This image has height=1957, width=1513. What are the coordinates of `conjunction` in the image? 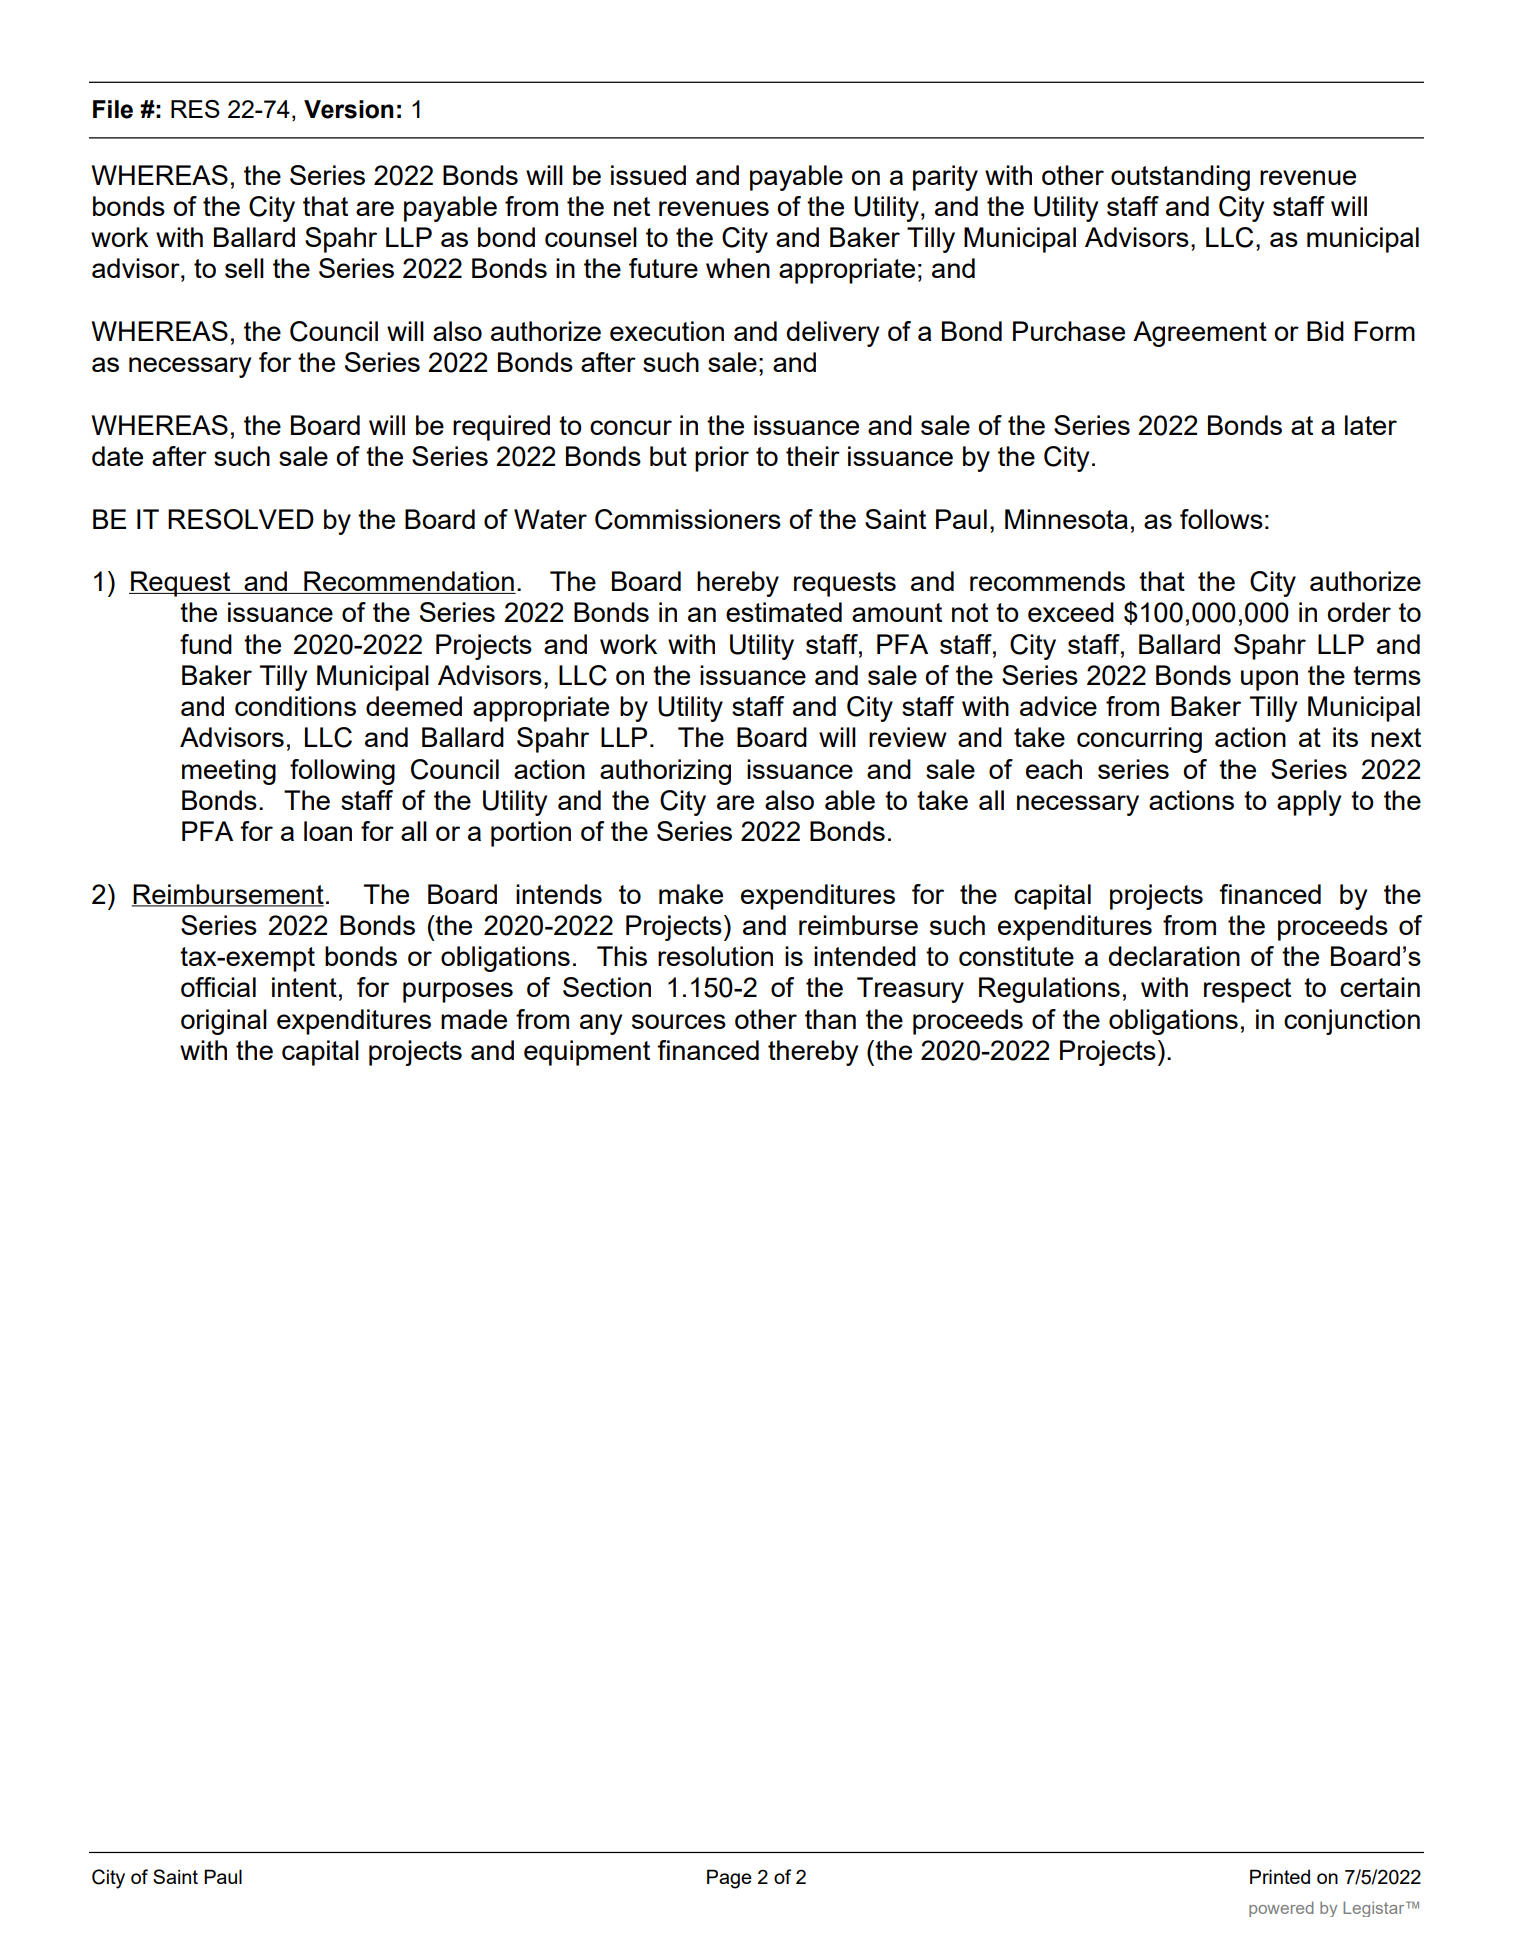 It's located at (1352, 1022).
